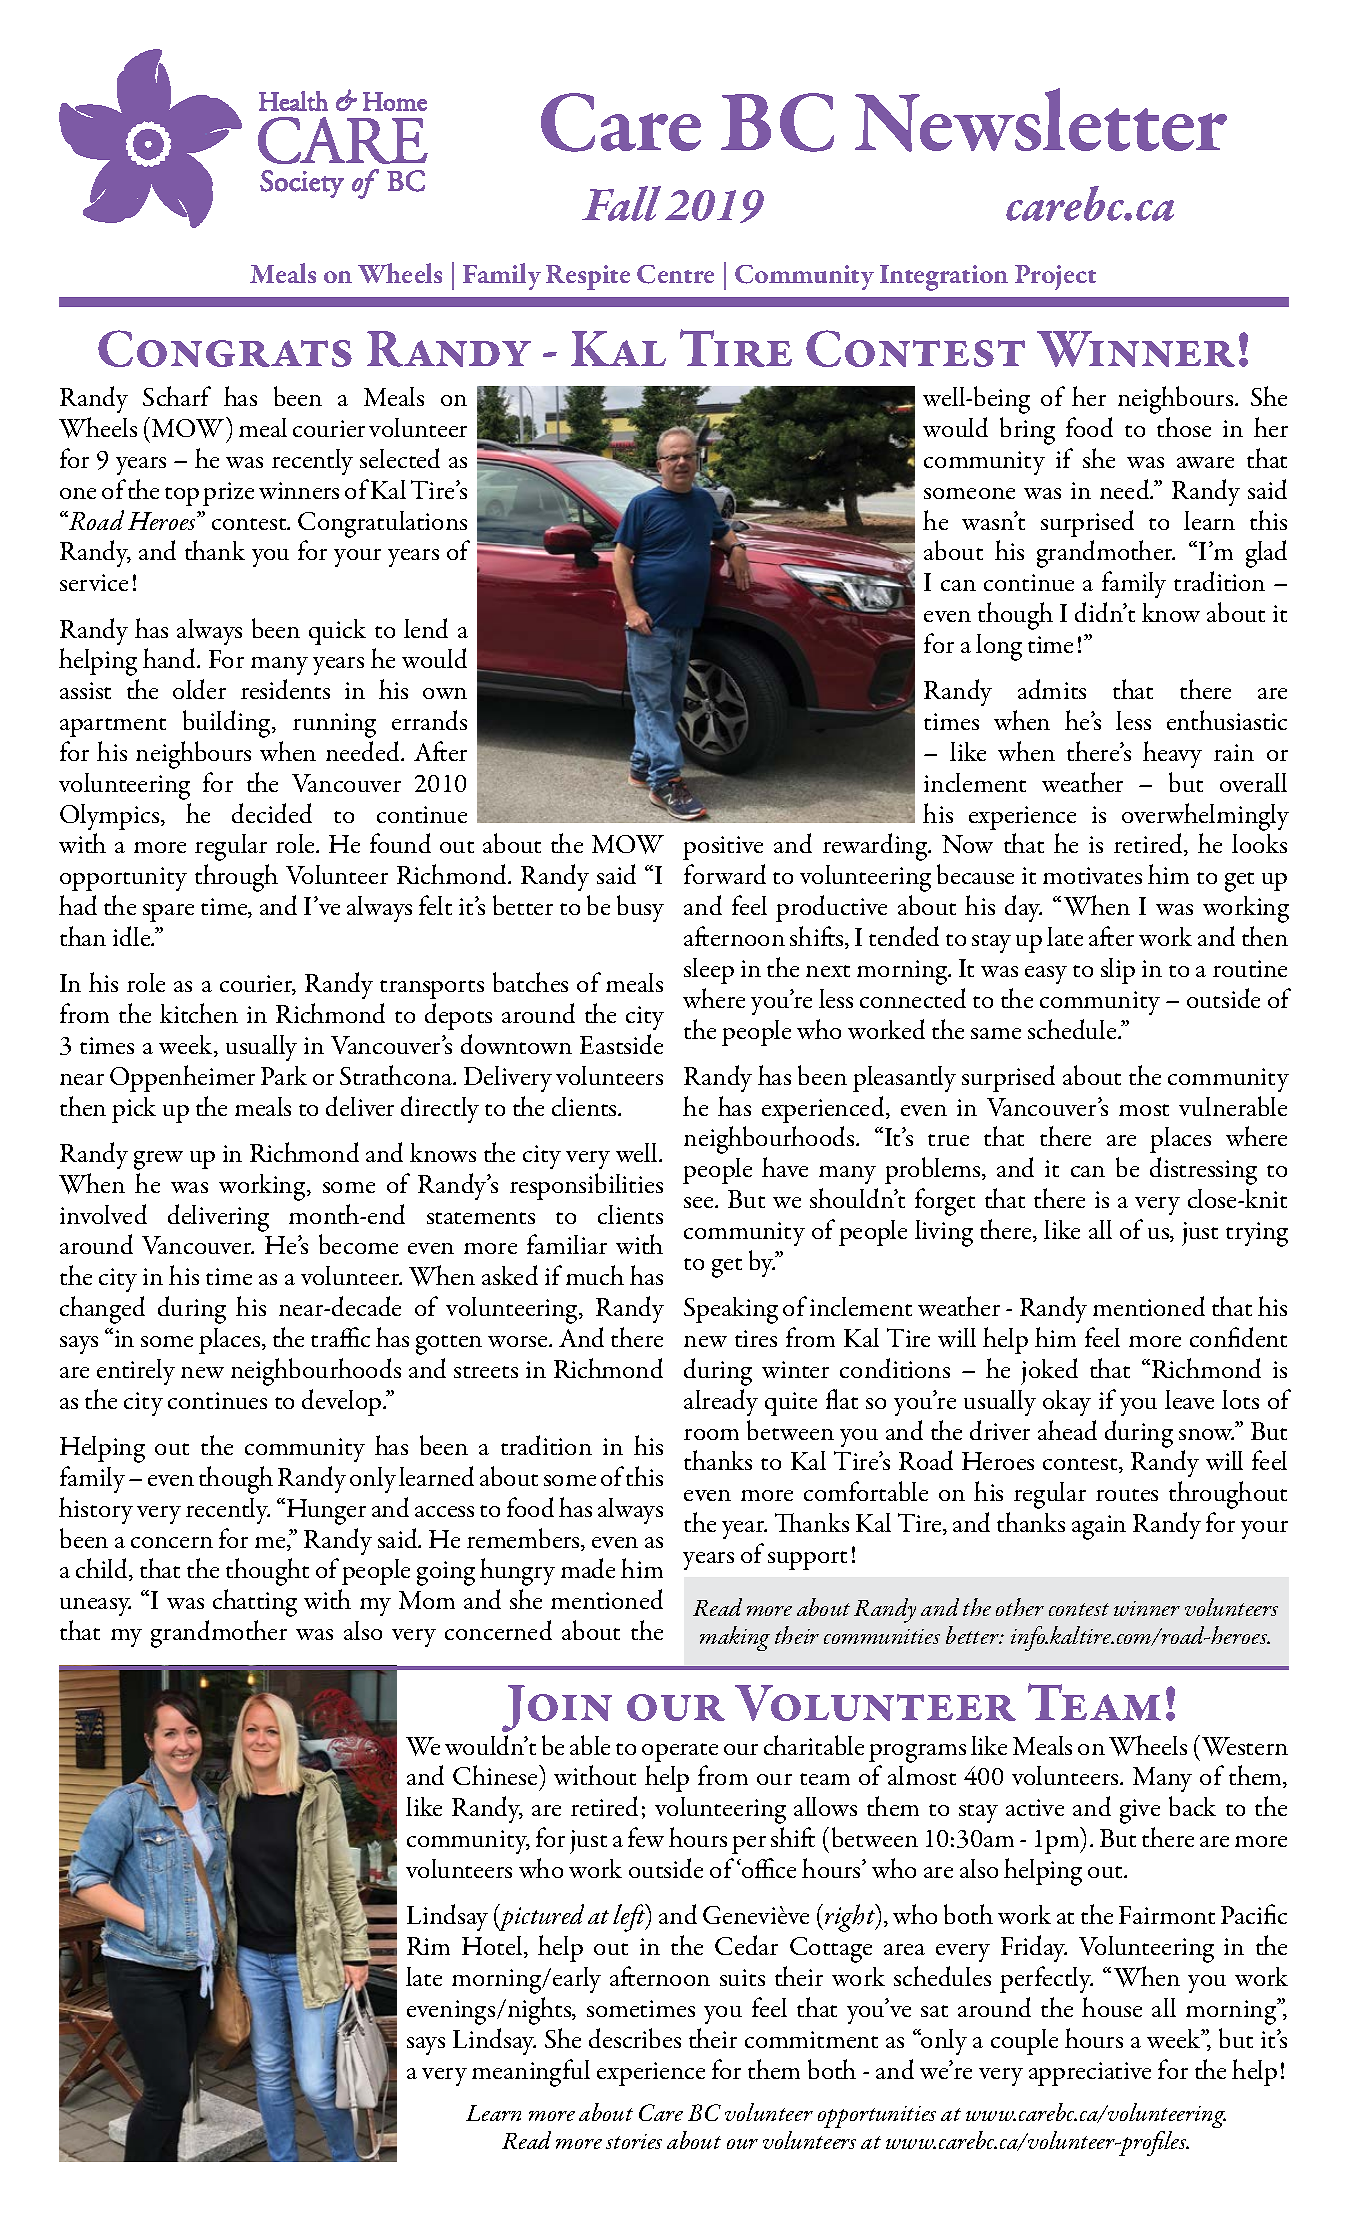  I want to click on room, so click(711, 1434).
